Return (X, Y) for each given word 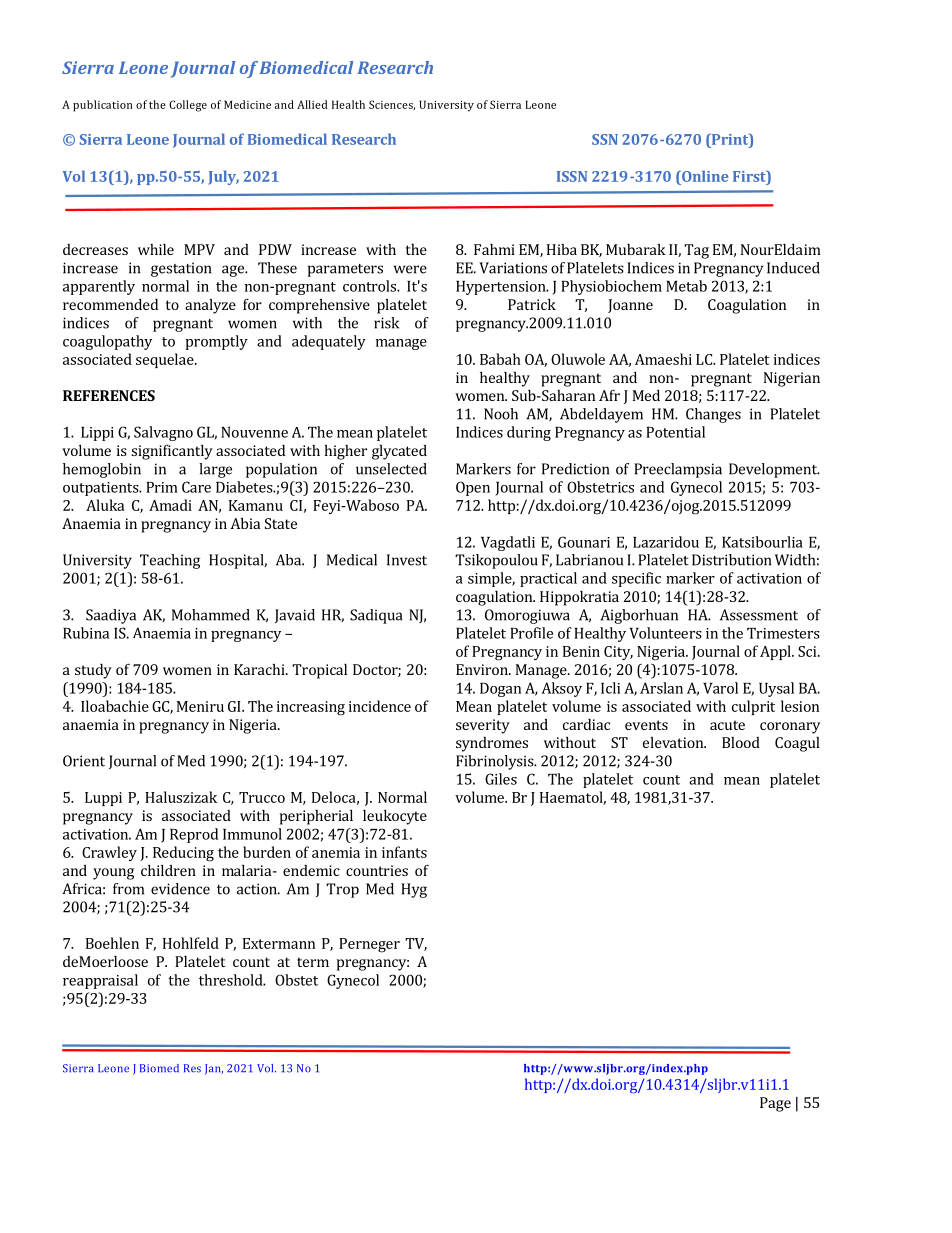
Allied (312, 104)
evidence (180, 889)
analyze (210, 306)
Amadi (170, 505)
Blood (741, 742)
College (188, 106)
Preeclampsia (678, 470)
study (93, 671)
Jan (214, 1069)
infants (404, 852)
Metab (686, 286)
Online (704, 176)
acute (727, 725)
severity (483, 726)
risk (386, 323)
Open (473, 488)
